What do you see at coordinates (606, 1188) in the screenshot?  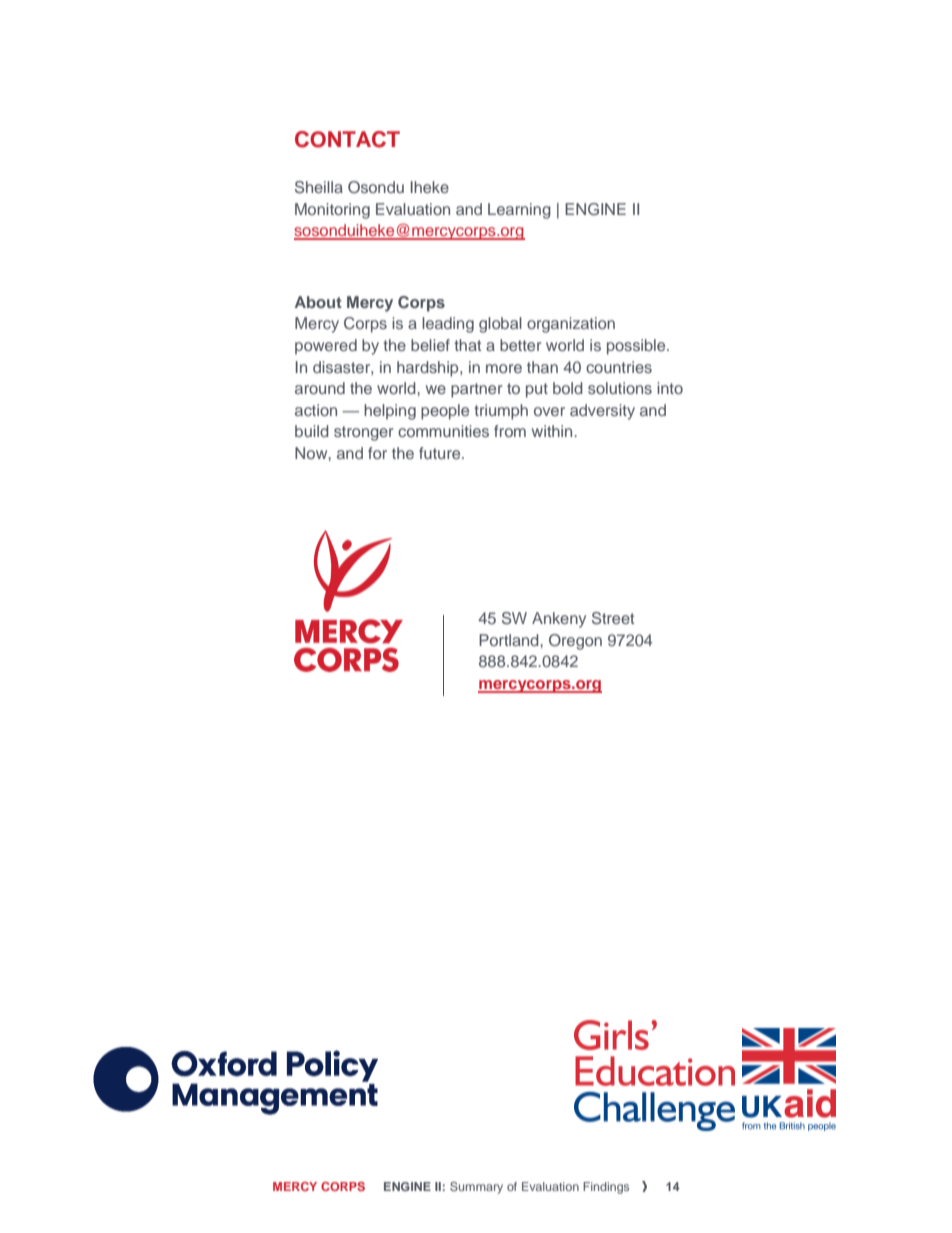 I see `Findings` at bounding box center [606, 1188].
